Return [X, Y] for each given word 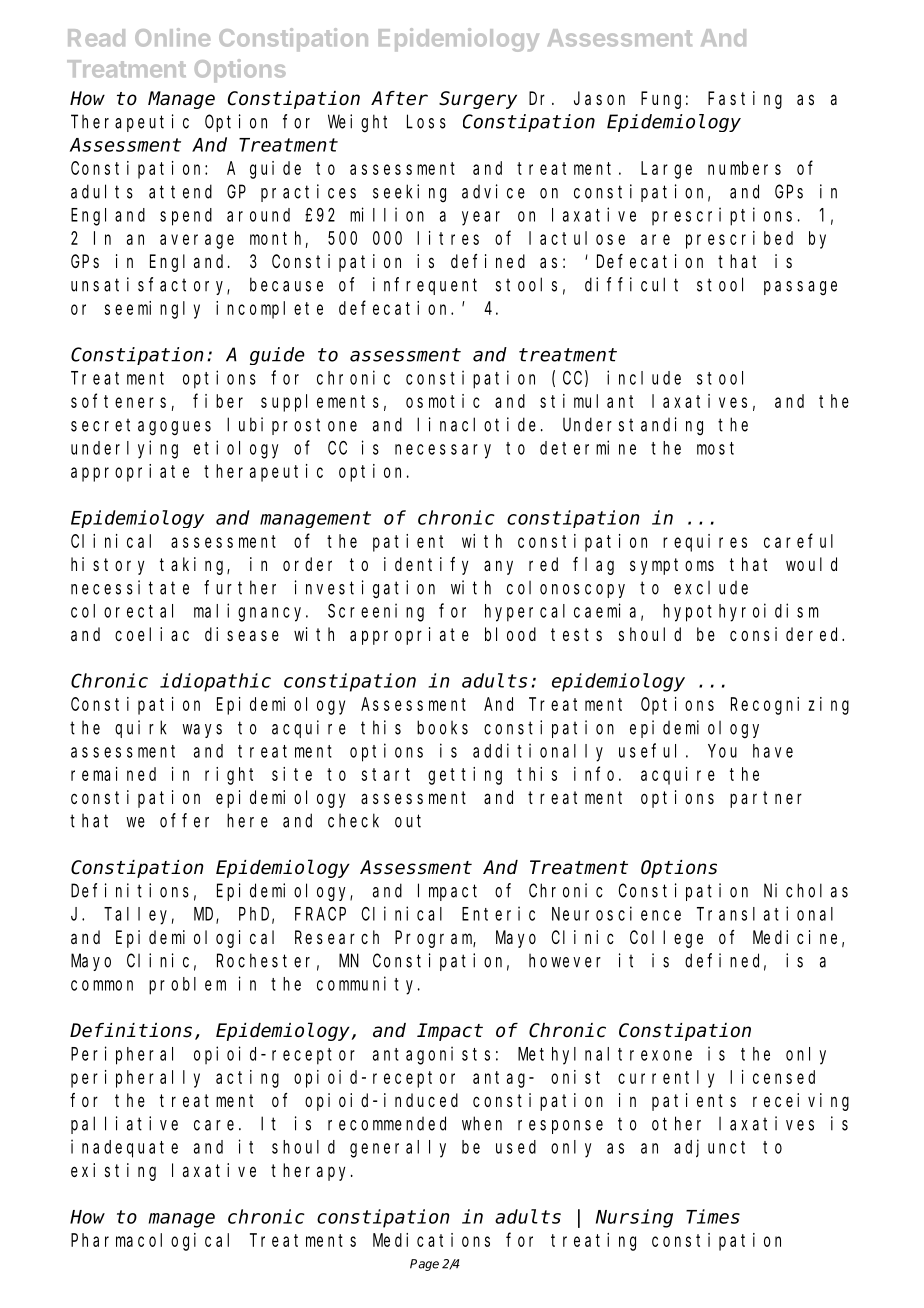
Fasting [745, 100]
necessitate [130, 587]
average [197, 241]
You [722, 751]
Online [172, 37]
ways [202, 731]
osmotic [443, 401]
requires [705, 543]
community [368, 985]
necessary [443, 451]
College [666, 939]
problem [187, 986]
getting [465, 776]
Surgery [478, 100]
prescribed [739, 240]
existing [113, 1172]
